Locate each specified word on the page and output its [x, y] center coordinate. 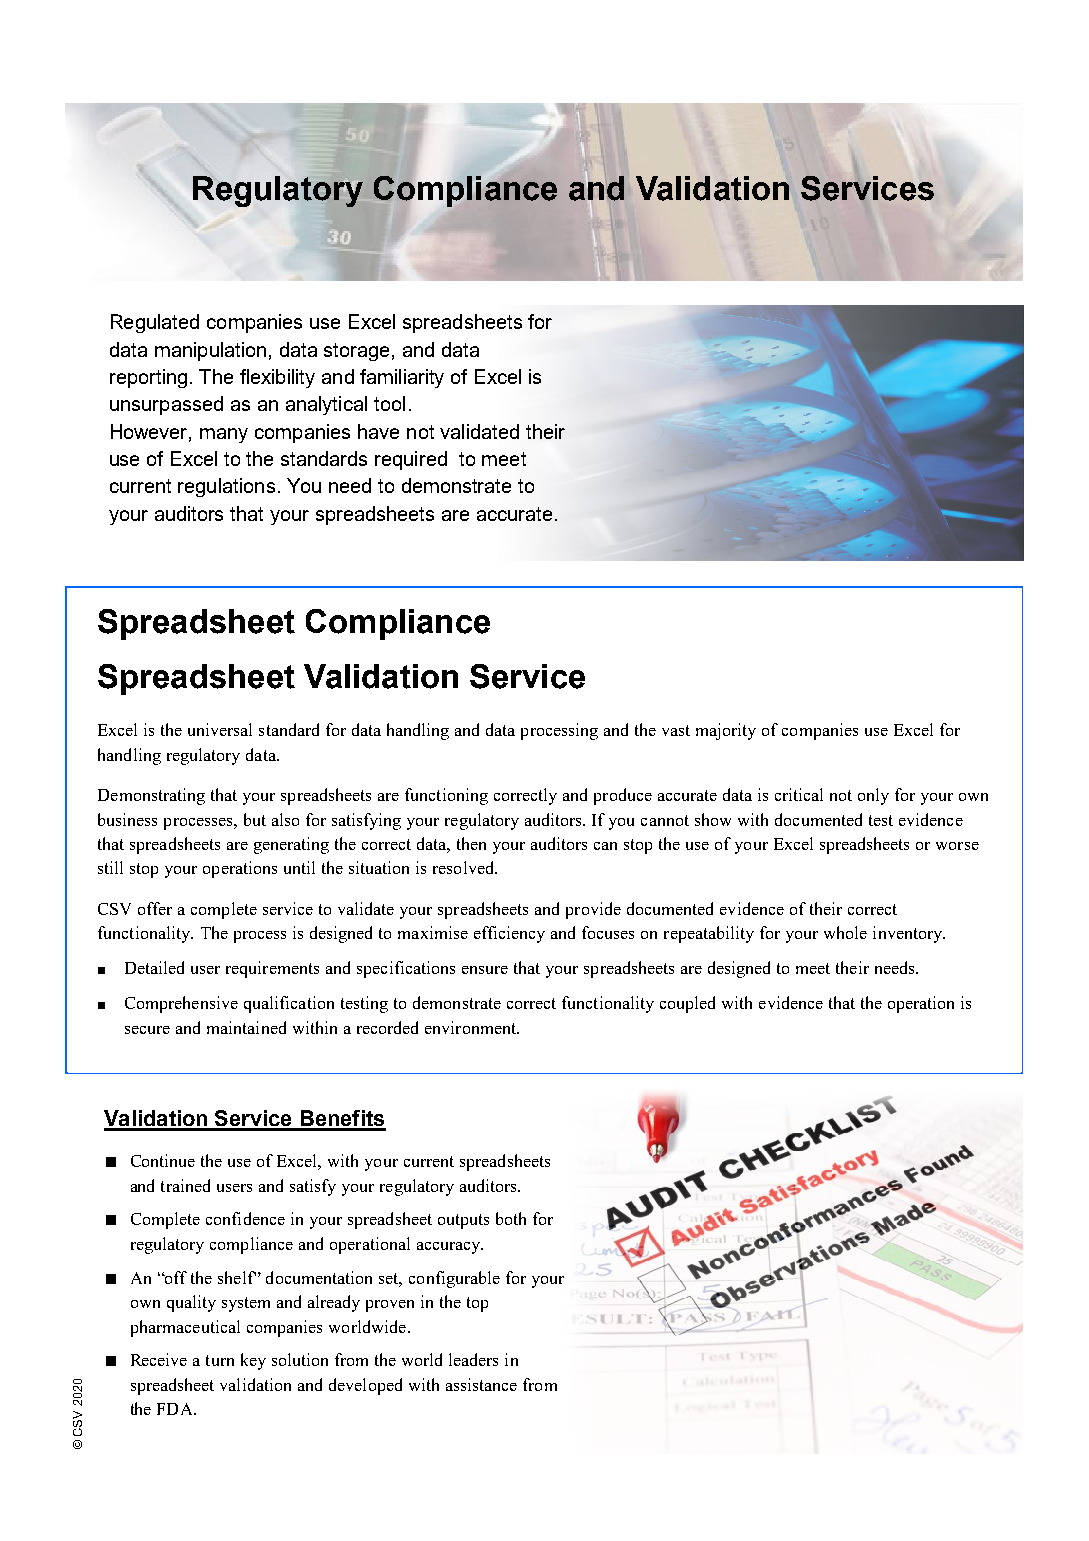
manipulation [210, 351]
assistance [481, 1384]
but [255, 819]
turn [220, 1360]
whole [845, 932]
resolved [465, 867]
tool [389, 403]
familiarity [402, 378]
